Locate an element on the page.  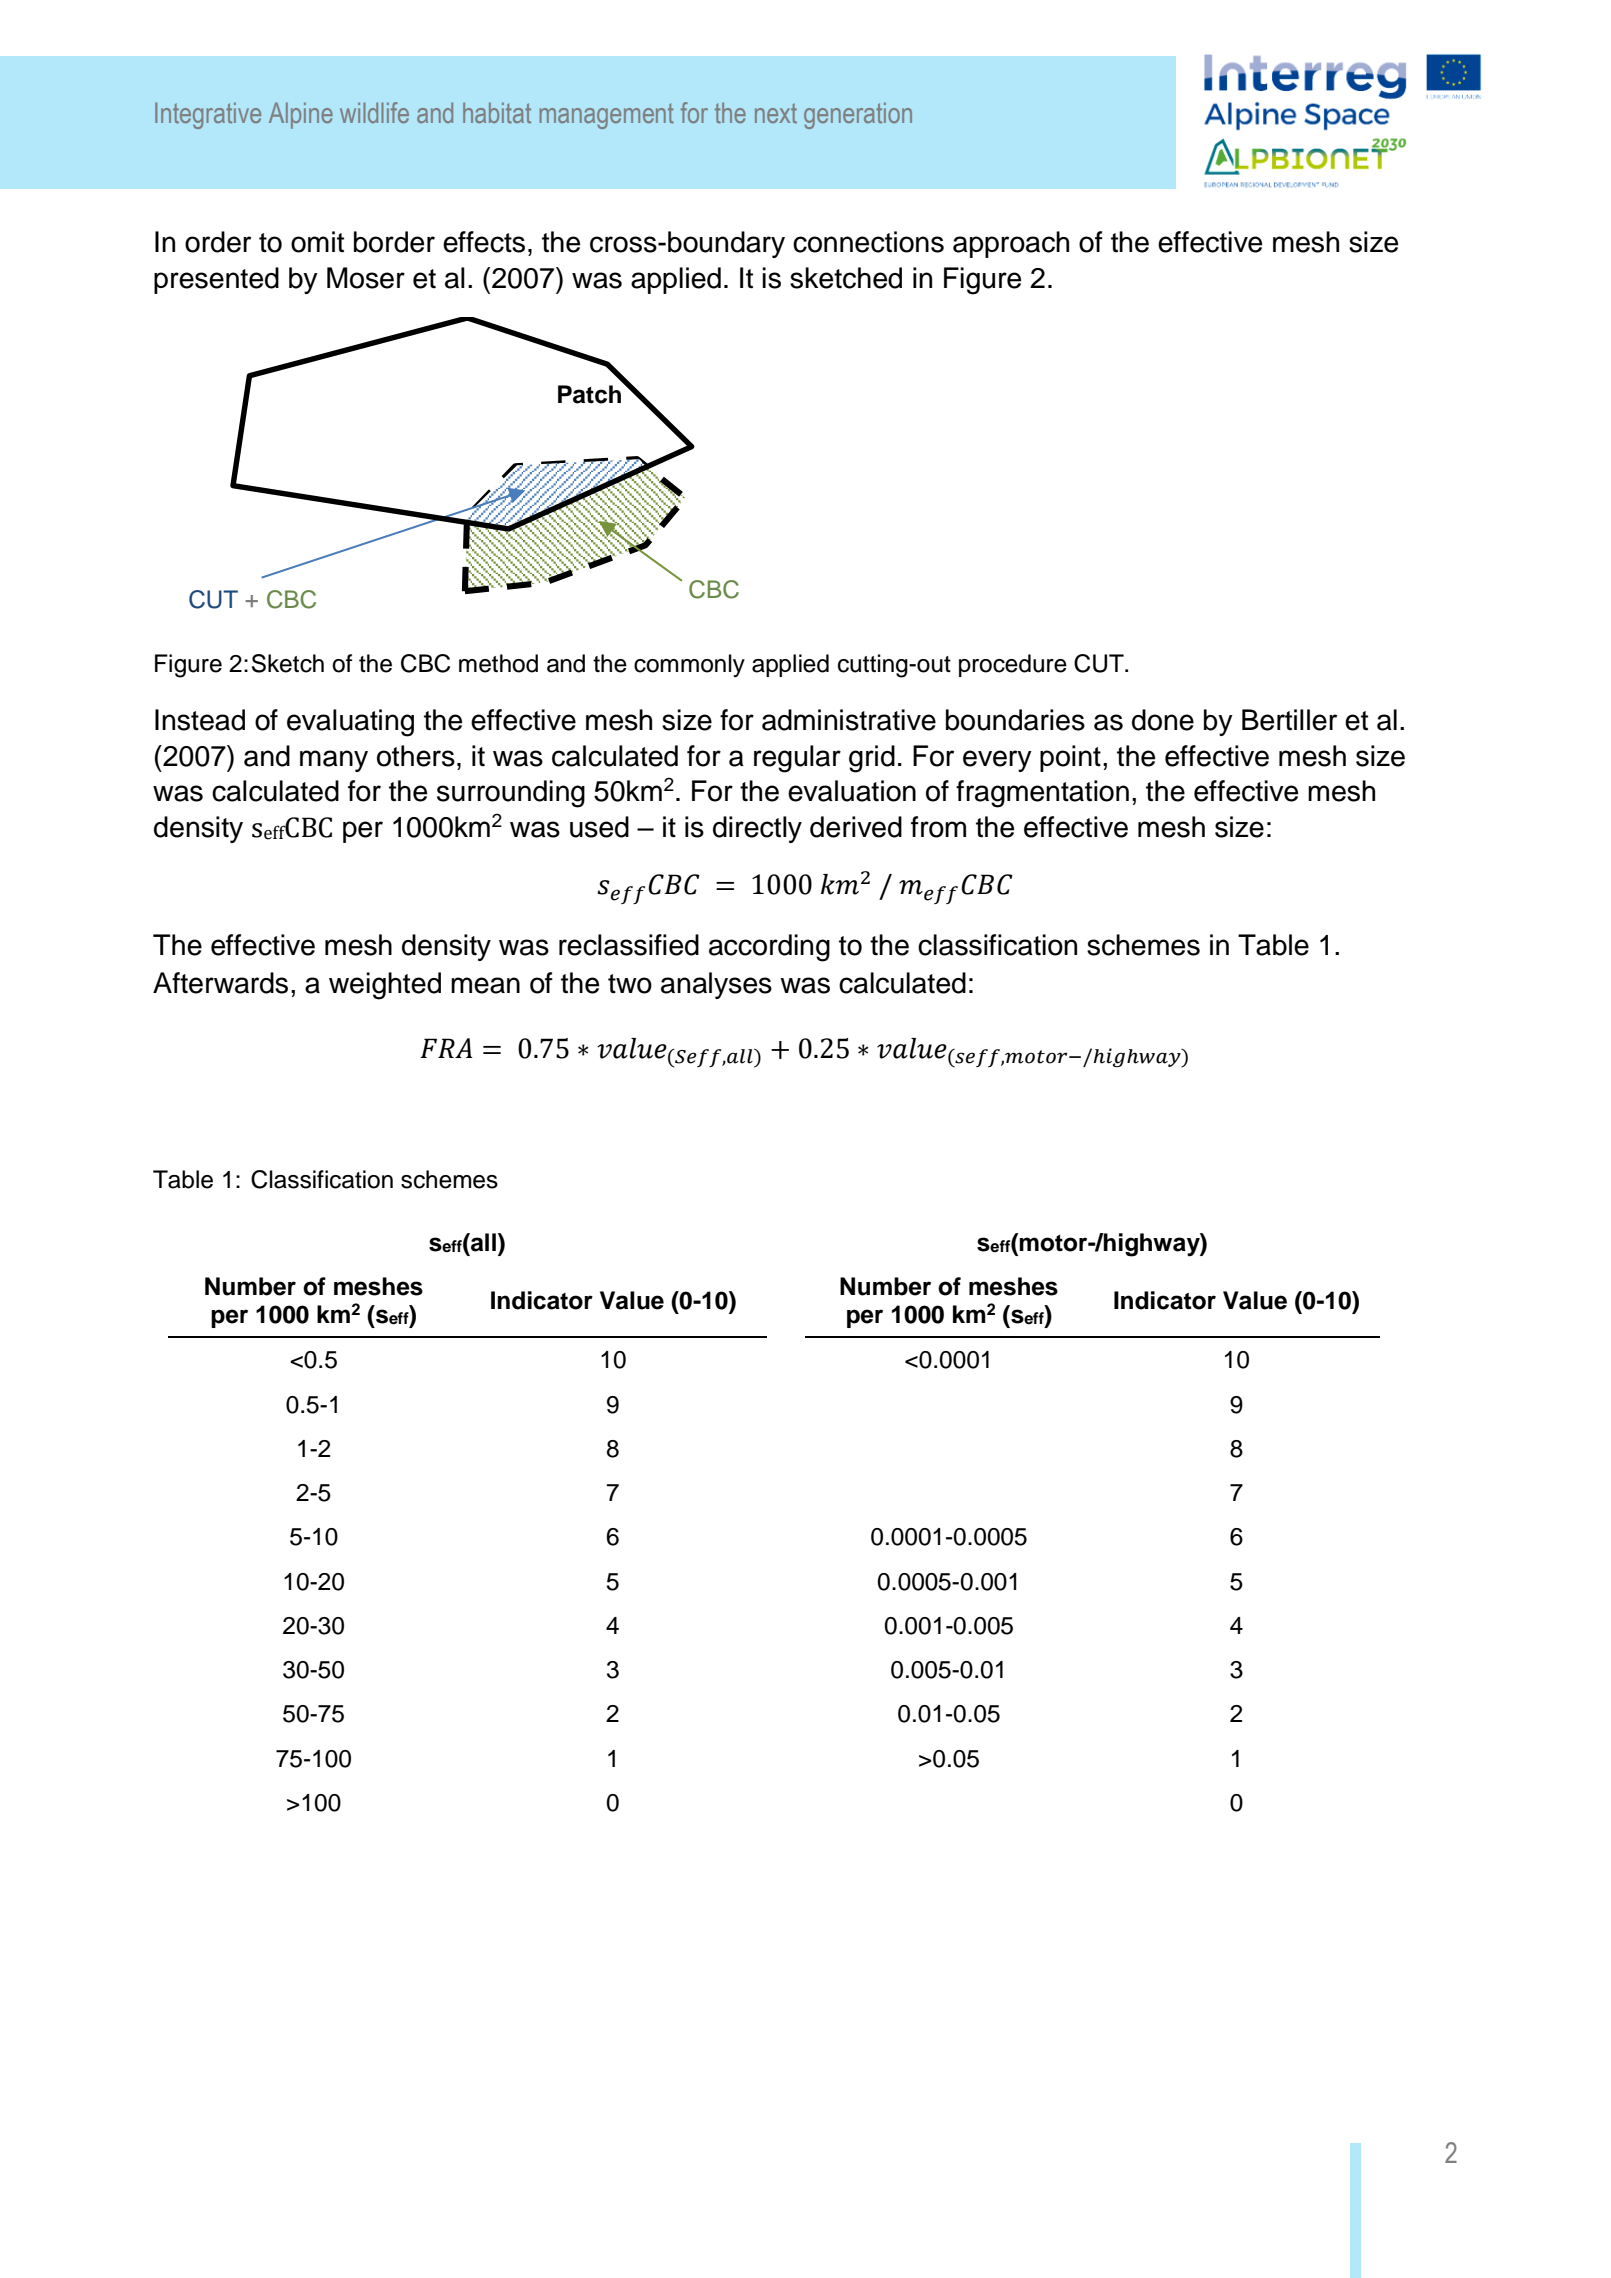
weighted is located at coordinates (385, 986).
